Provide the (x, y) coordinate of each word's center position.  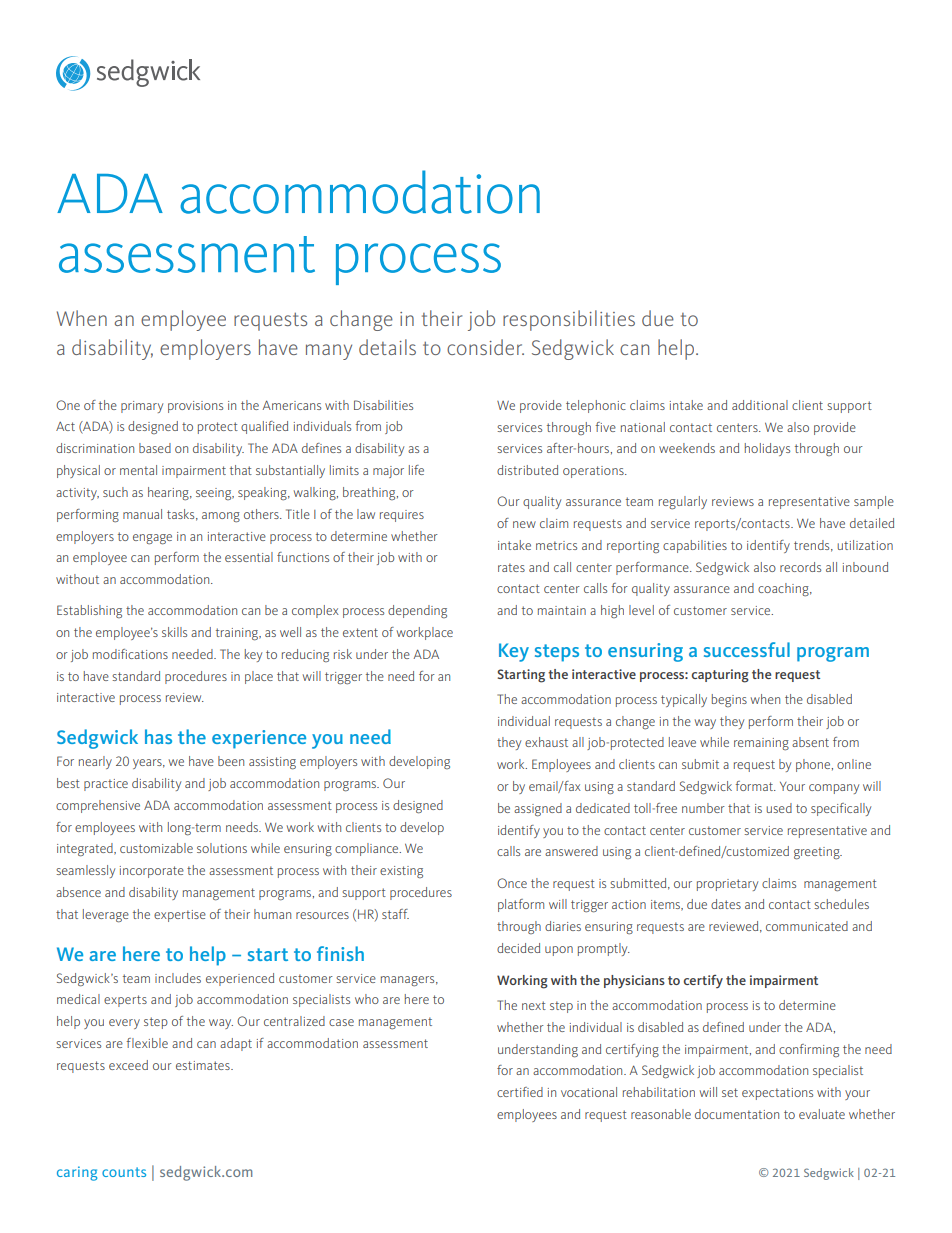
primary (142, 407)
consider (485, 347)
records (800, 567)
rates (511, 567)
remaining (761, 744)
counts (124, 1172)
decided (518, 948)
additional (760, 405)
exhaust (546, 742)
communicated (807, 926)
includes (178, 978)
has (158, 736)
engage (152, 539)
